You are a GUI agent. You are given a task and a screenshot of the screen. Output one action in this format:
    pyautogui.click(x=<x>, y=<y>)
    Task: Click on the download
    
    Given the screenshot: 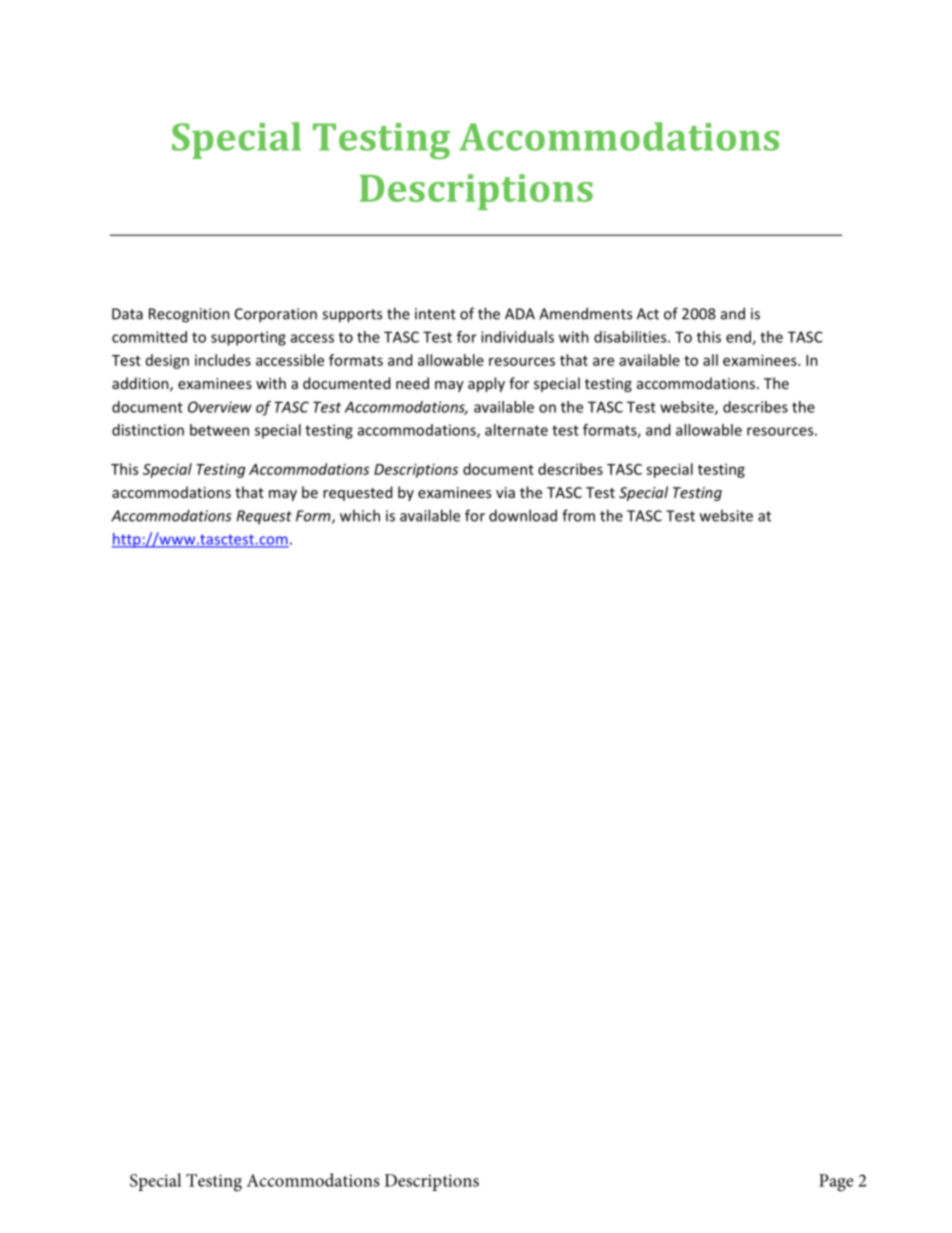 What is the action you would take?
    pyautogui.click(x=523, y=515)
